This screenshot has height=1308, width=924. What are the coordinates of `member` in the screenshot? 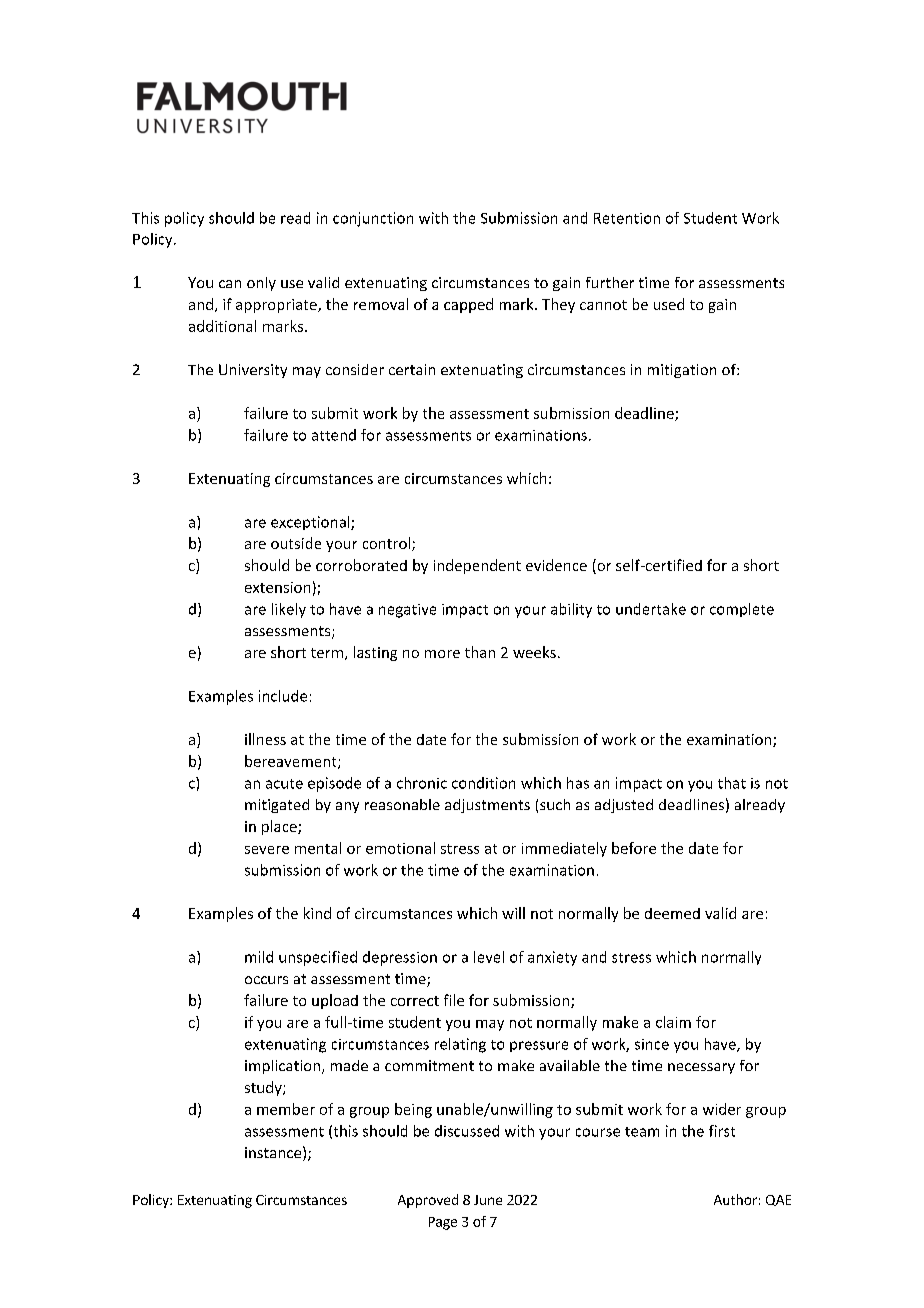 It's located at (286, 1109).
